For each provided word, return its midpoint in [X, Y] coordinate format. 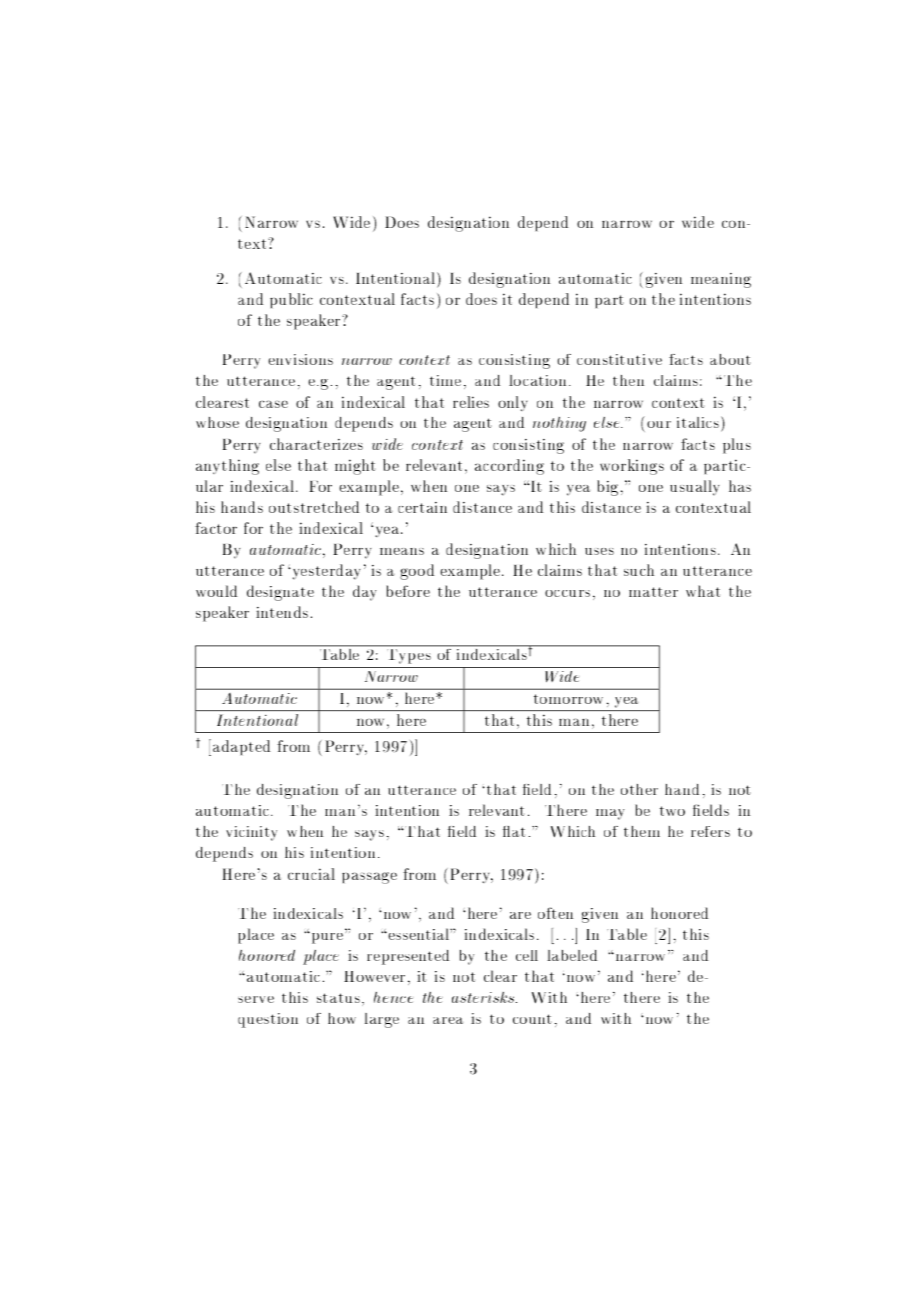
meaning [721, 280]
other [639, 789]
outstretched [314, 507]
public [291, 300]
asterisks [483, 997]
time [445, 380]
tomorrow [568, 699]
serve [256, 999]
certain [422, 507]
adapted [242, 747]
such [639, 570]
